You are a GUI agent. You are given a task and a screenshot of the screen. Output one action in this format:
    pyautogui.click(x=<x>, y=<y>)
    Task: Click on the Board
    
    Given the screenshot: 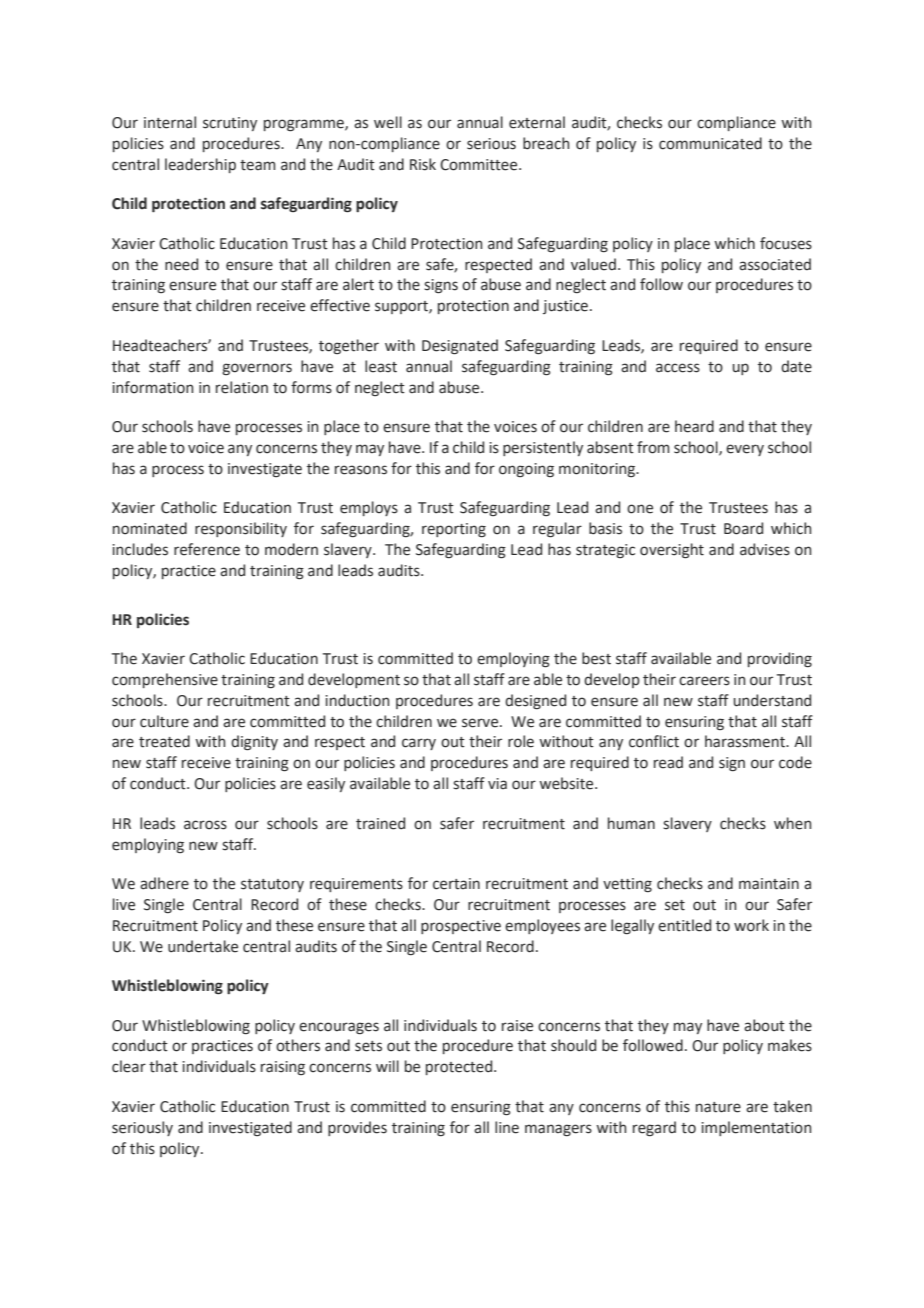 What is the action you would take?
    pyautogui.click(x=743, y=528)
